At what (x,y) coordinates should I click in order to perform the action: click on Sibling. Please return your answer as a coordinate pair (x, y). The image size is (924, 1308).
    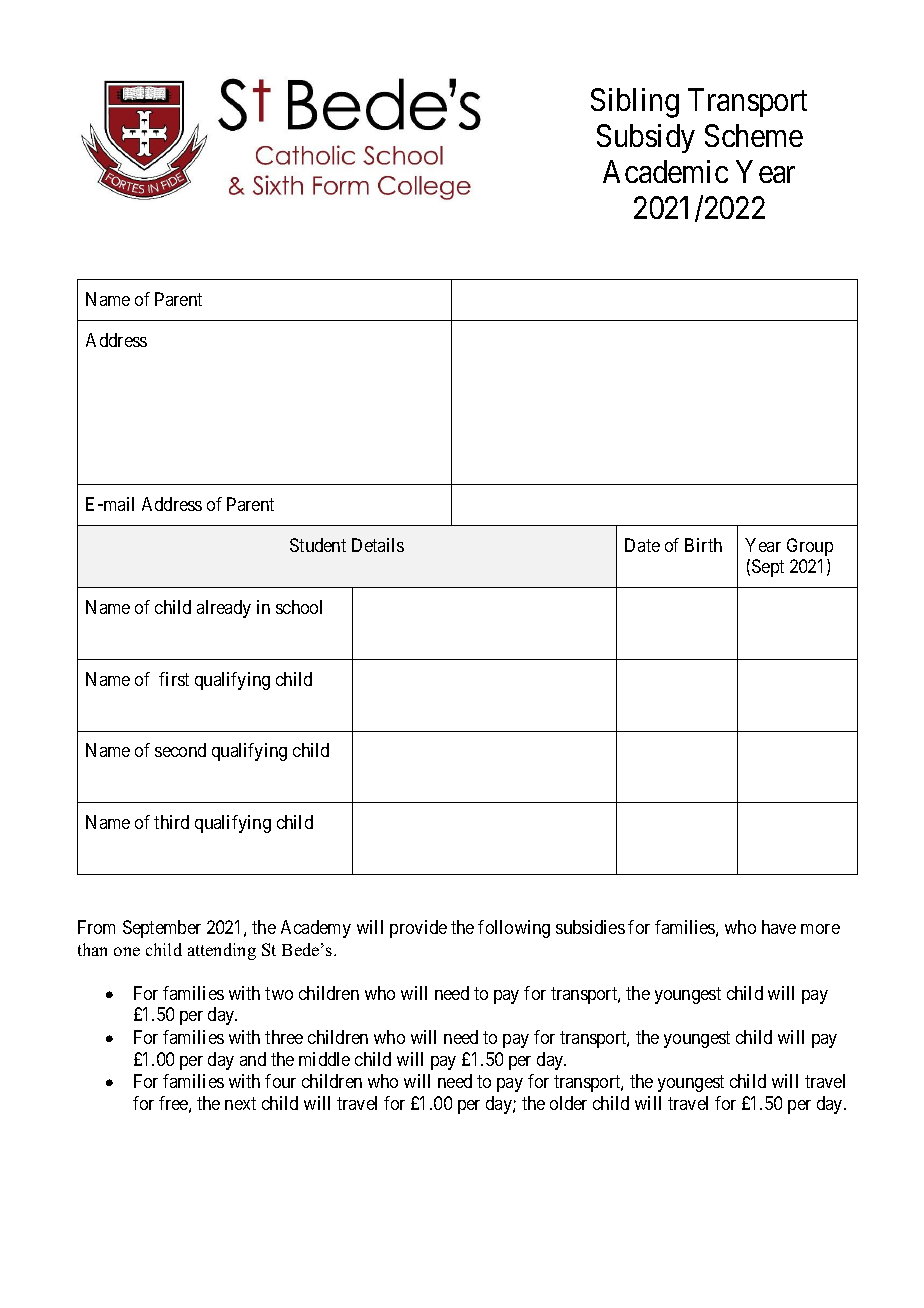
    Looking at the image, I should click on (635, 103).
